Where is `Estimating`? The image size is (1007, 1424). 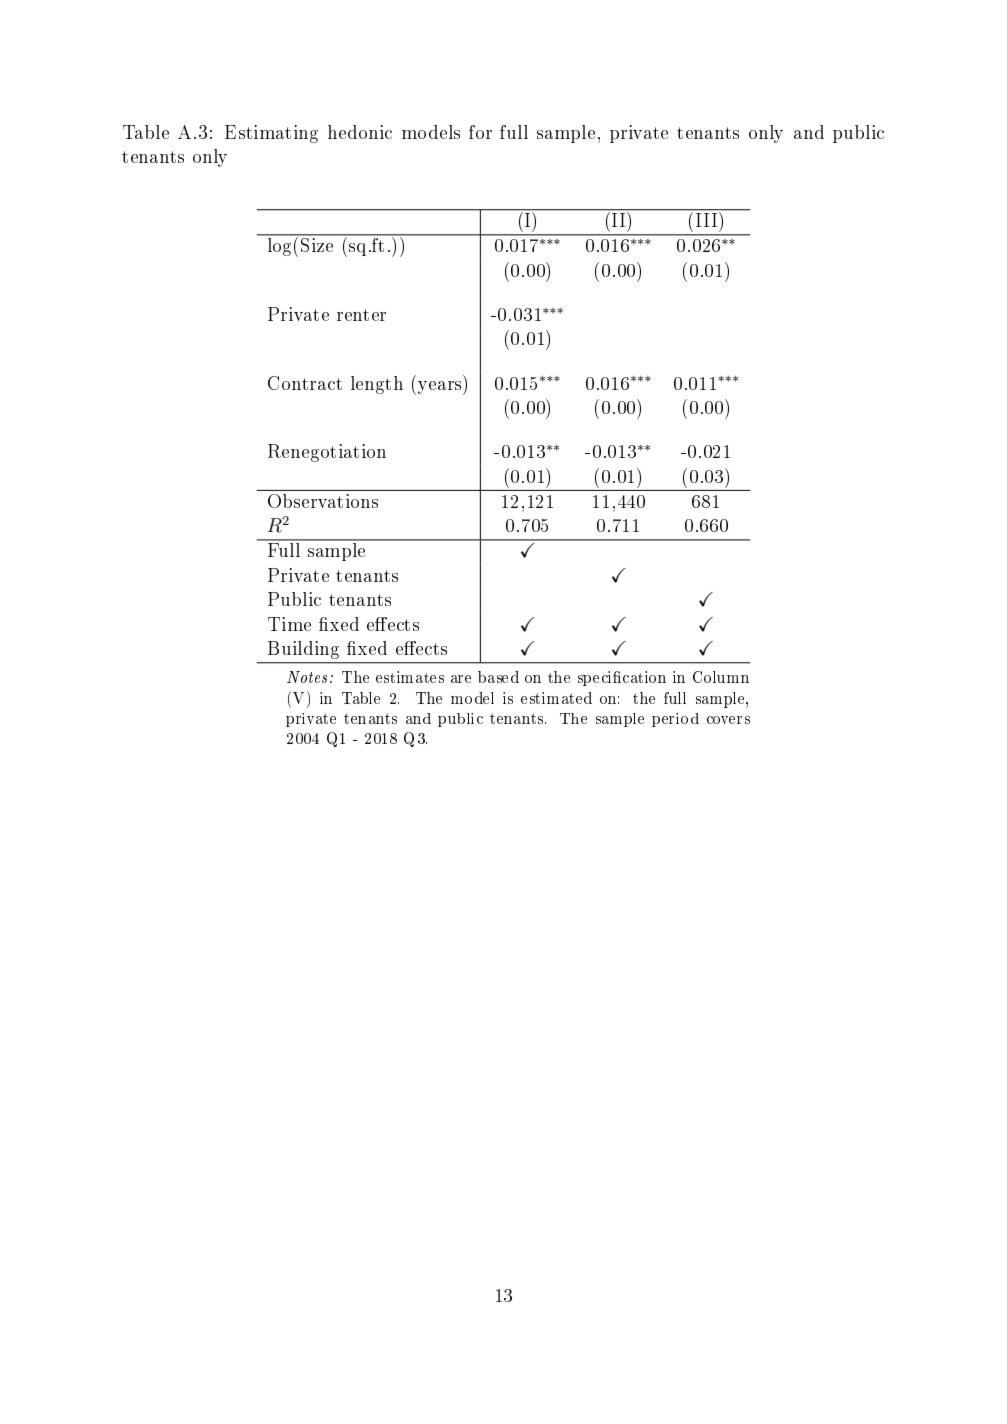 Estimating is located at coordinates (271, 134).
